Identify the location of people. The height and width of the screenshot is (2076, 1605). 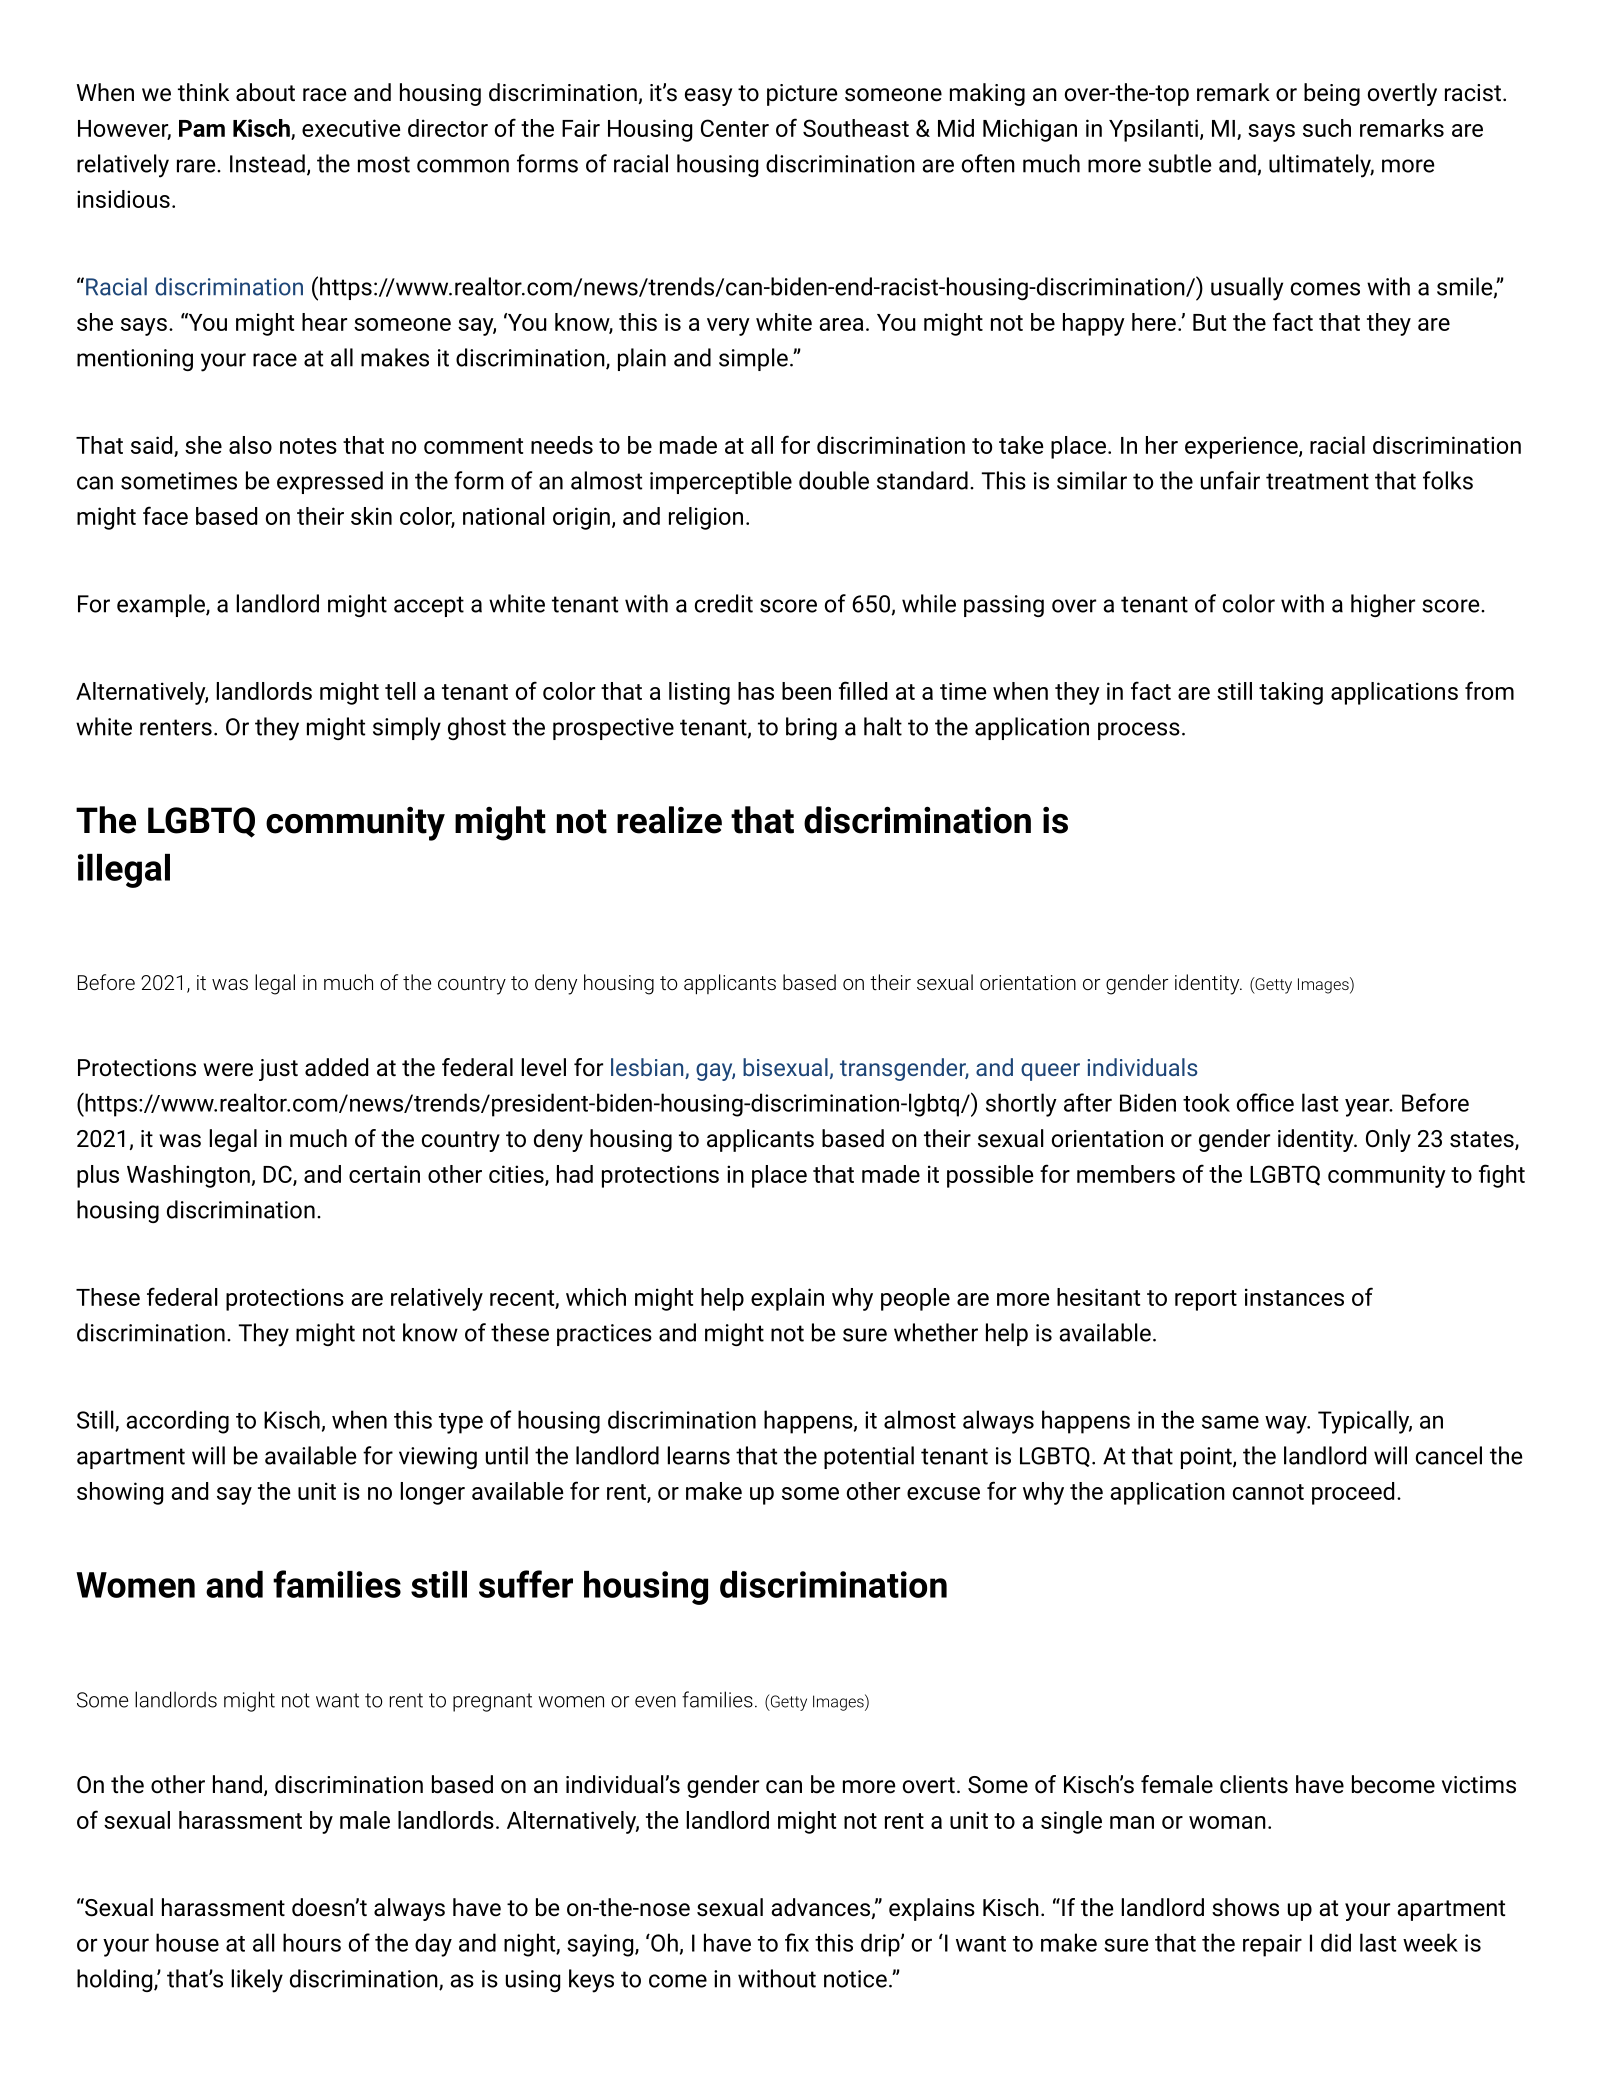
(915, 1299).
